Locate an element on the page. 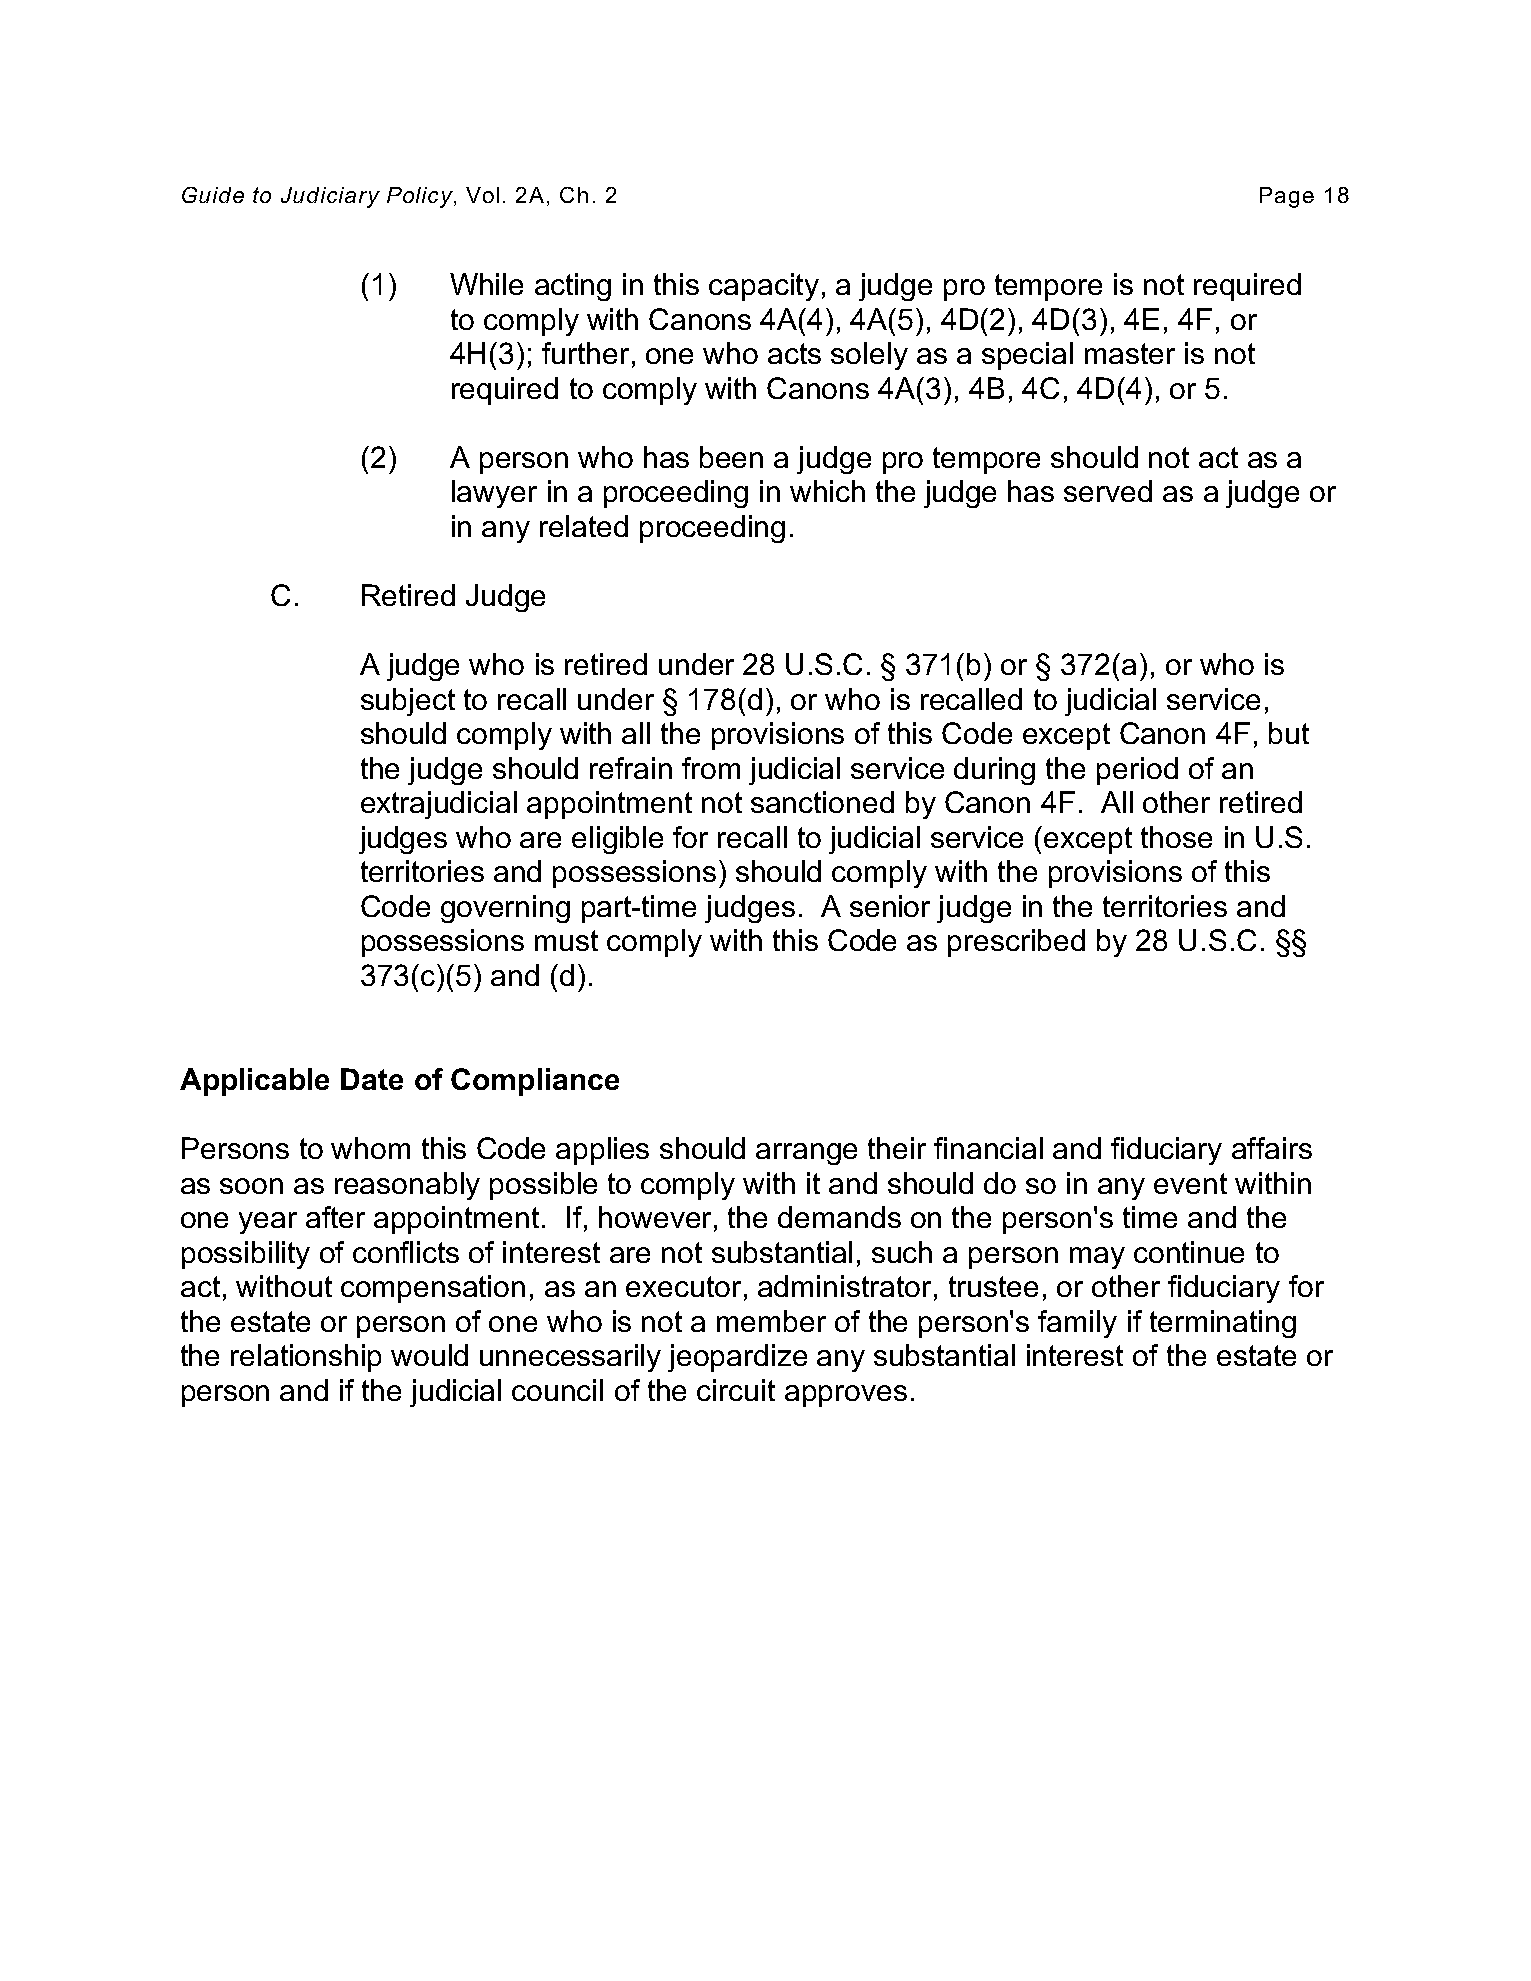 Image resolution: width=1531 pixels, height=1981 pixels. capacity is located at coordinates (764, 287).
